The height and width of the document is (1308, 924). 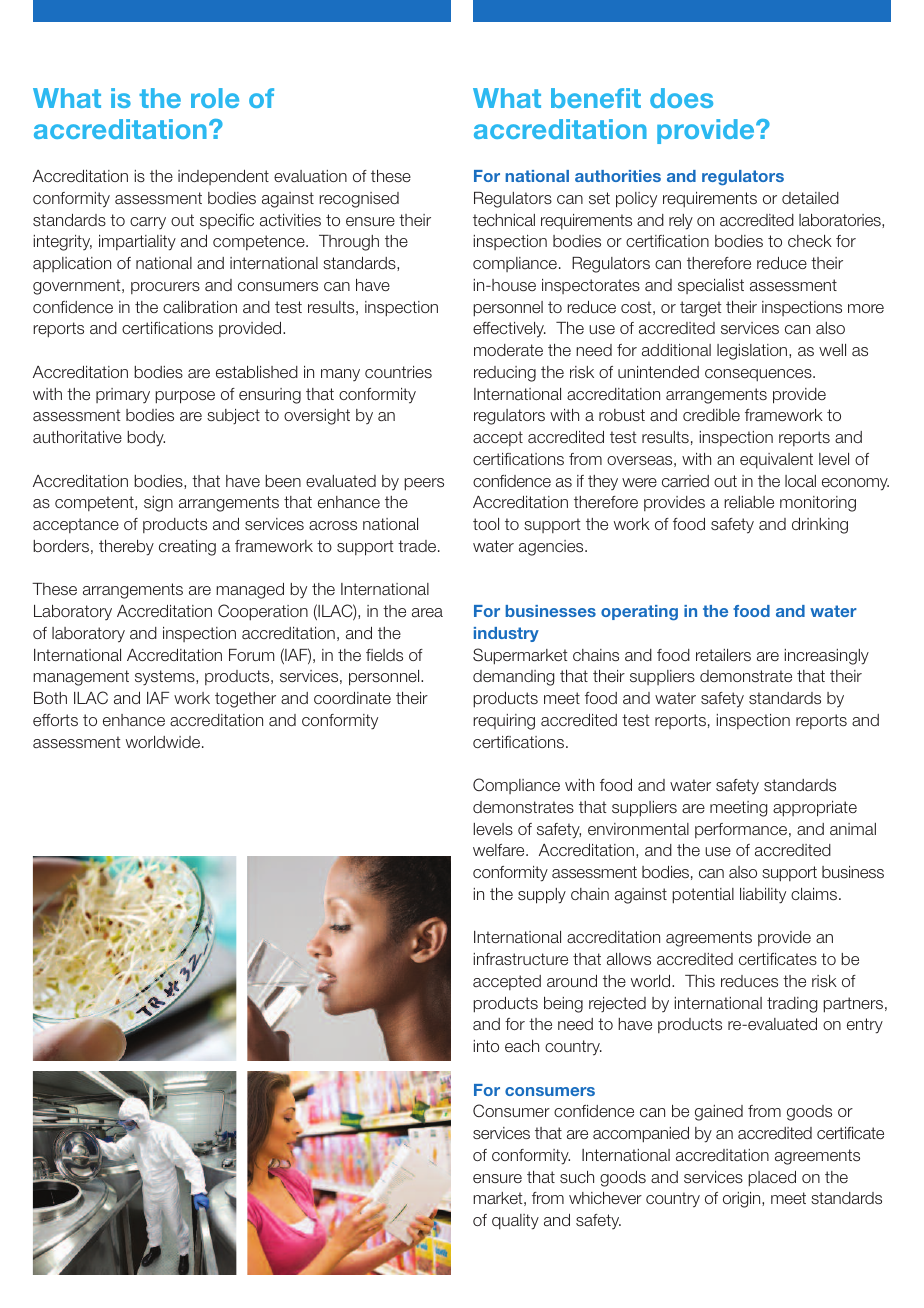 What do you see at coordinates (521, 959) in the document?
I see `infrastructure` at bounding box center [521, 959].
